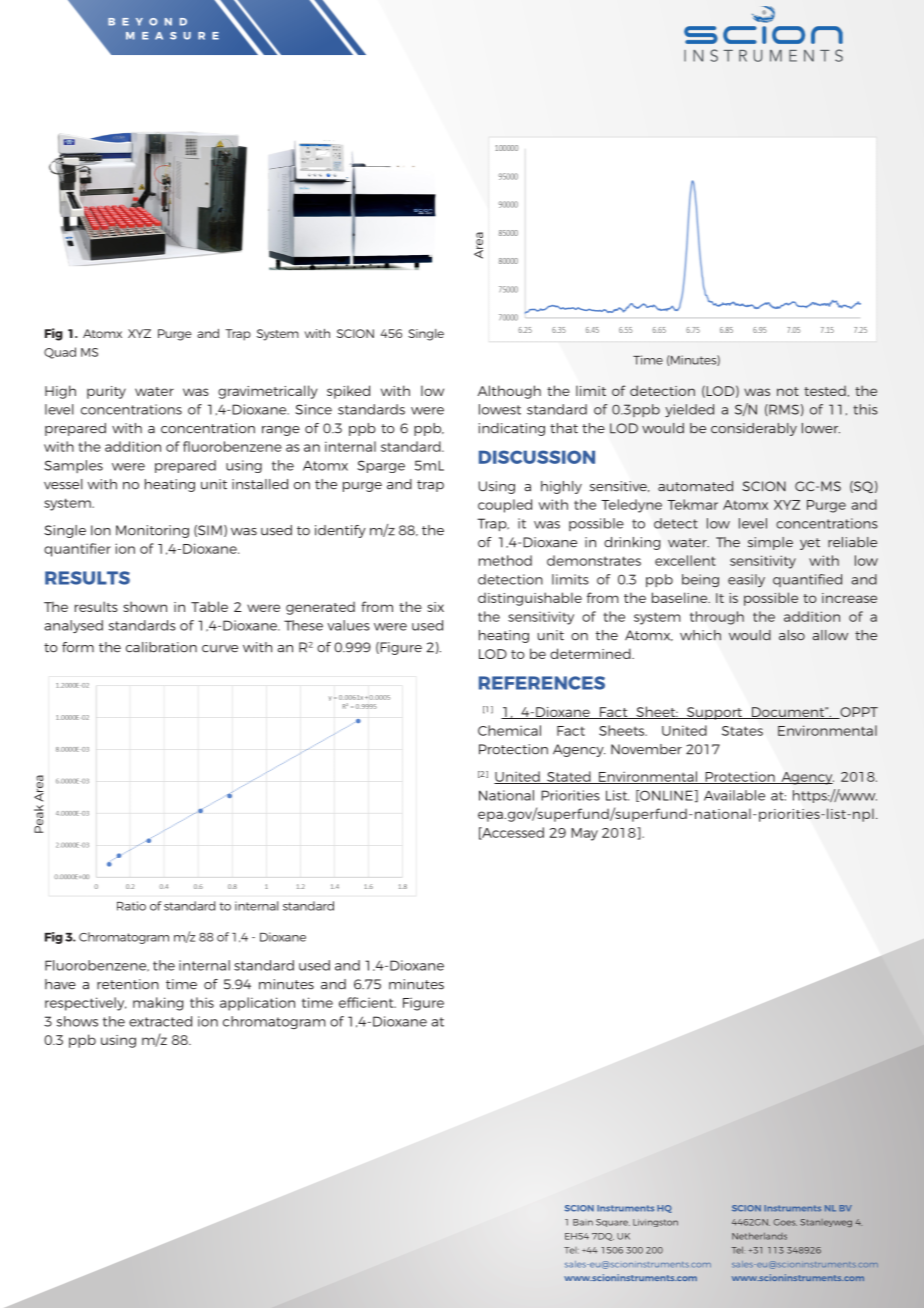 This screenshot has height=1308, width=924. What do you see at coordinates (583, 1222) in the screenshot?
I see `Bain` at bounding box center [583, 1222].
